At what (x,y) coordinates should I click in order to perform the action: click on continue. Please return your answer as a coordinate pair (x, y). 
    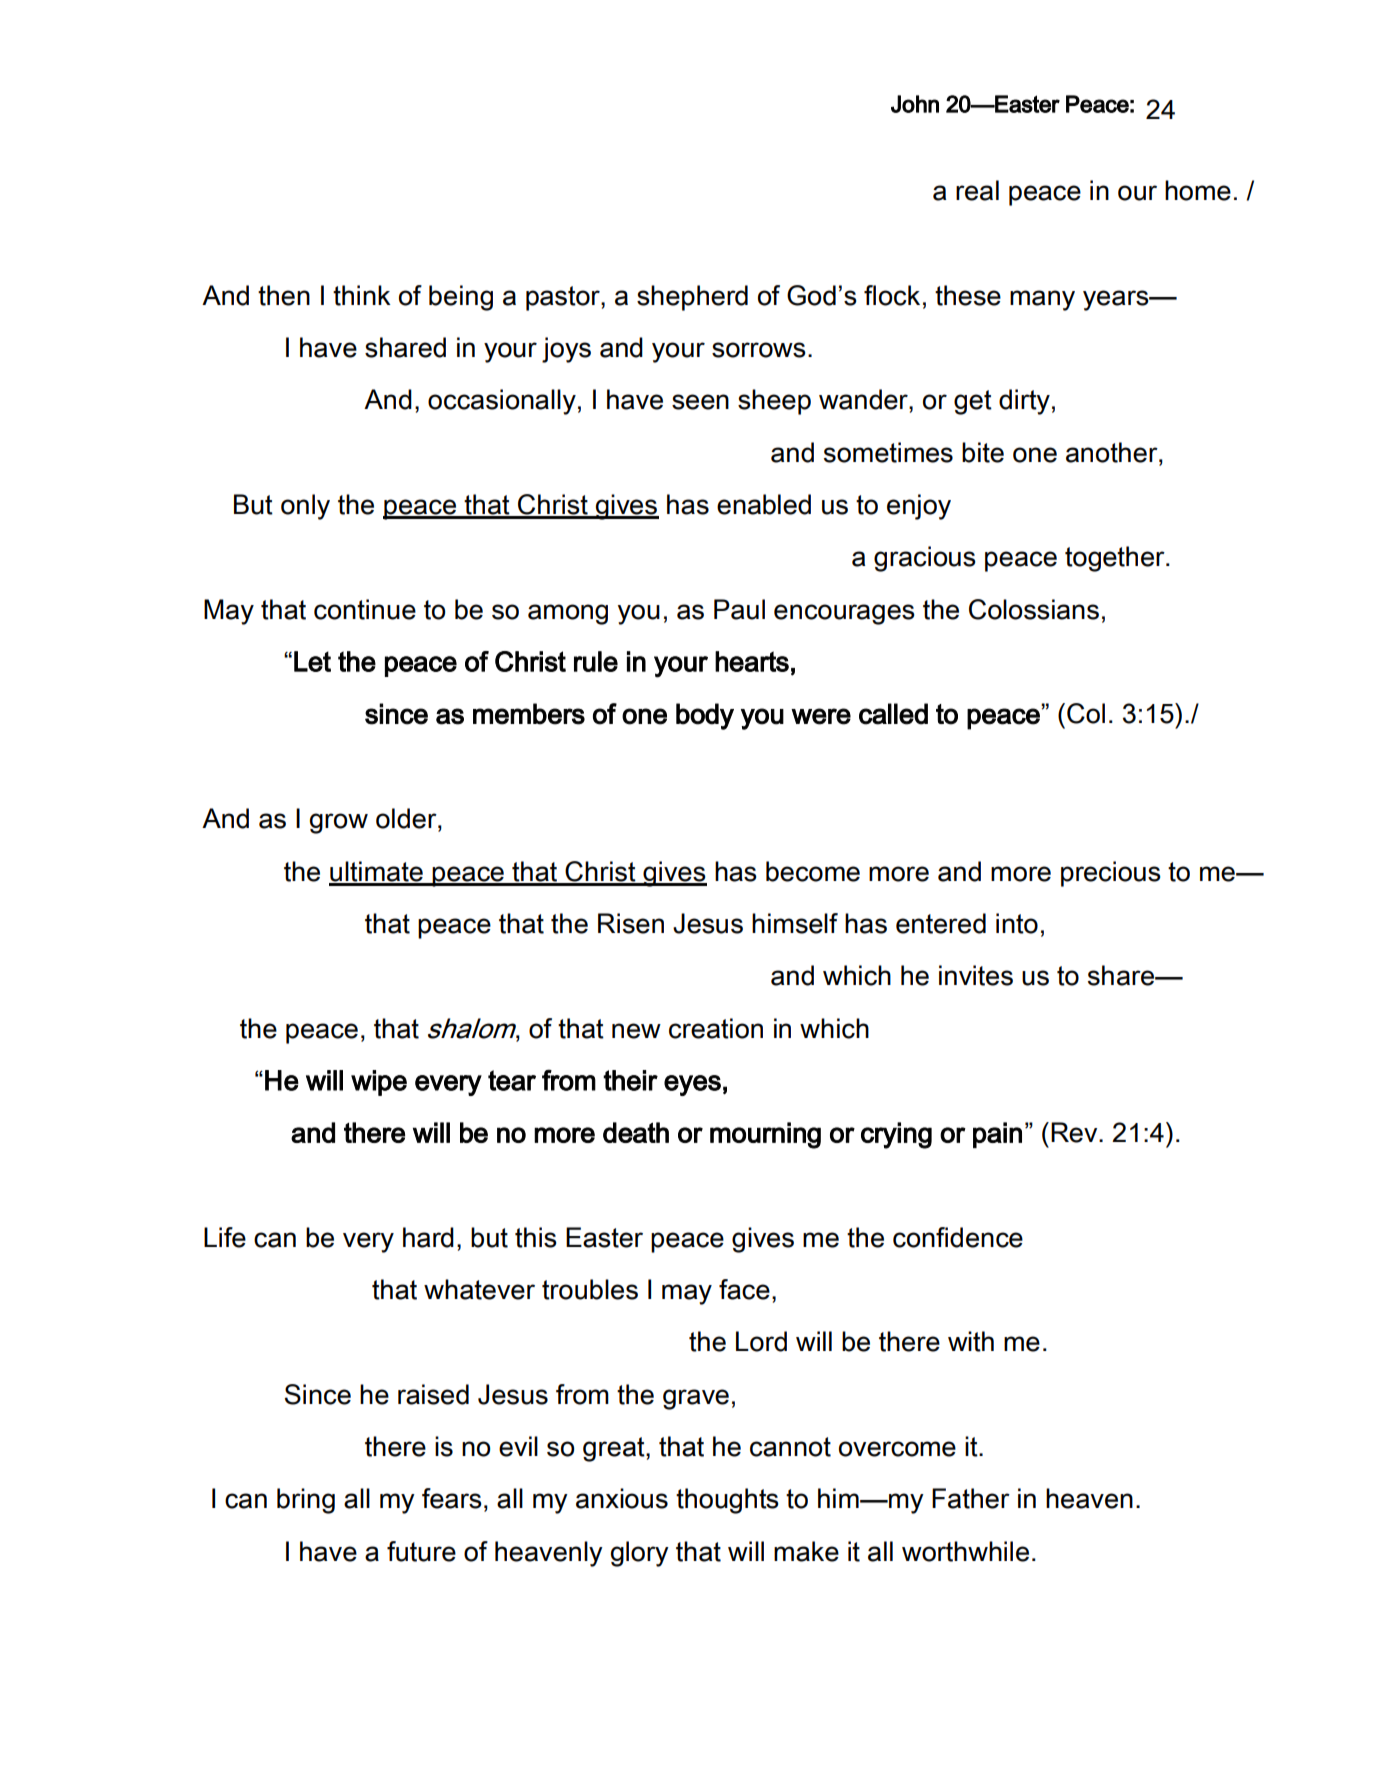
    Looking at the image, I should click on (365, 609).
